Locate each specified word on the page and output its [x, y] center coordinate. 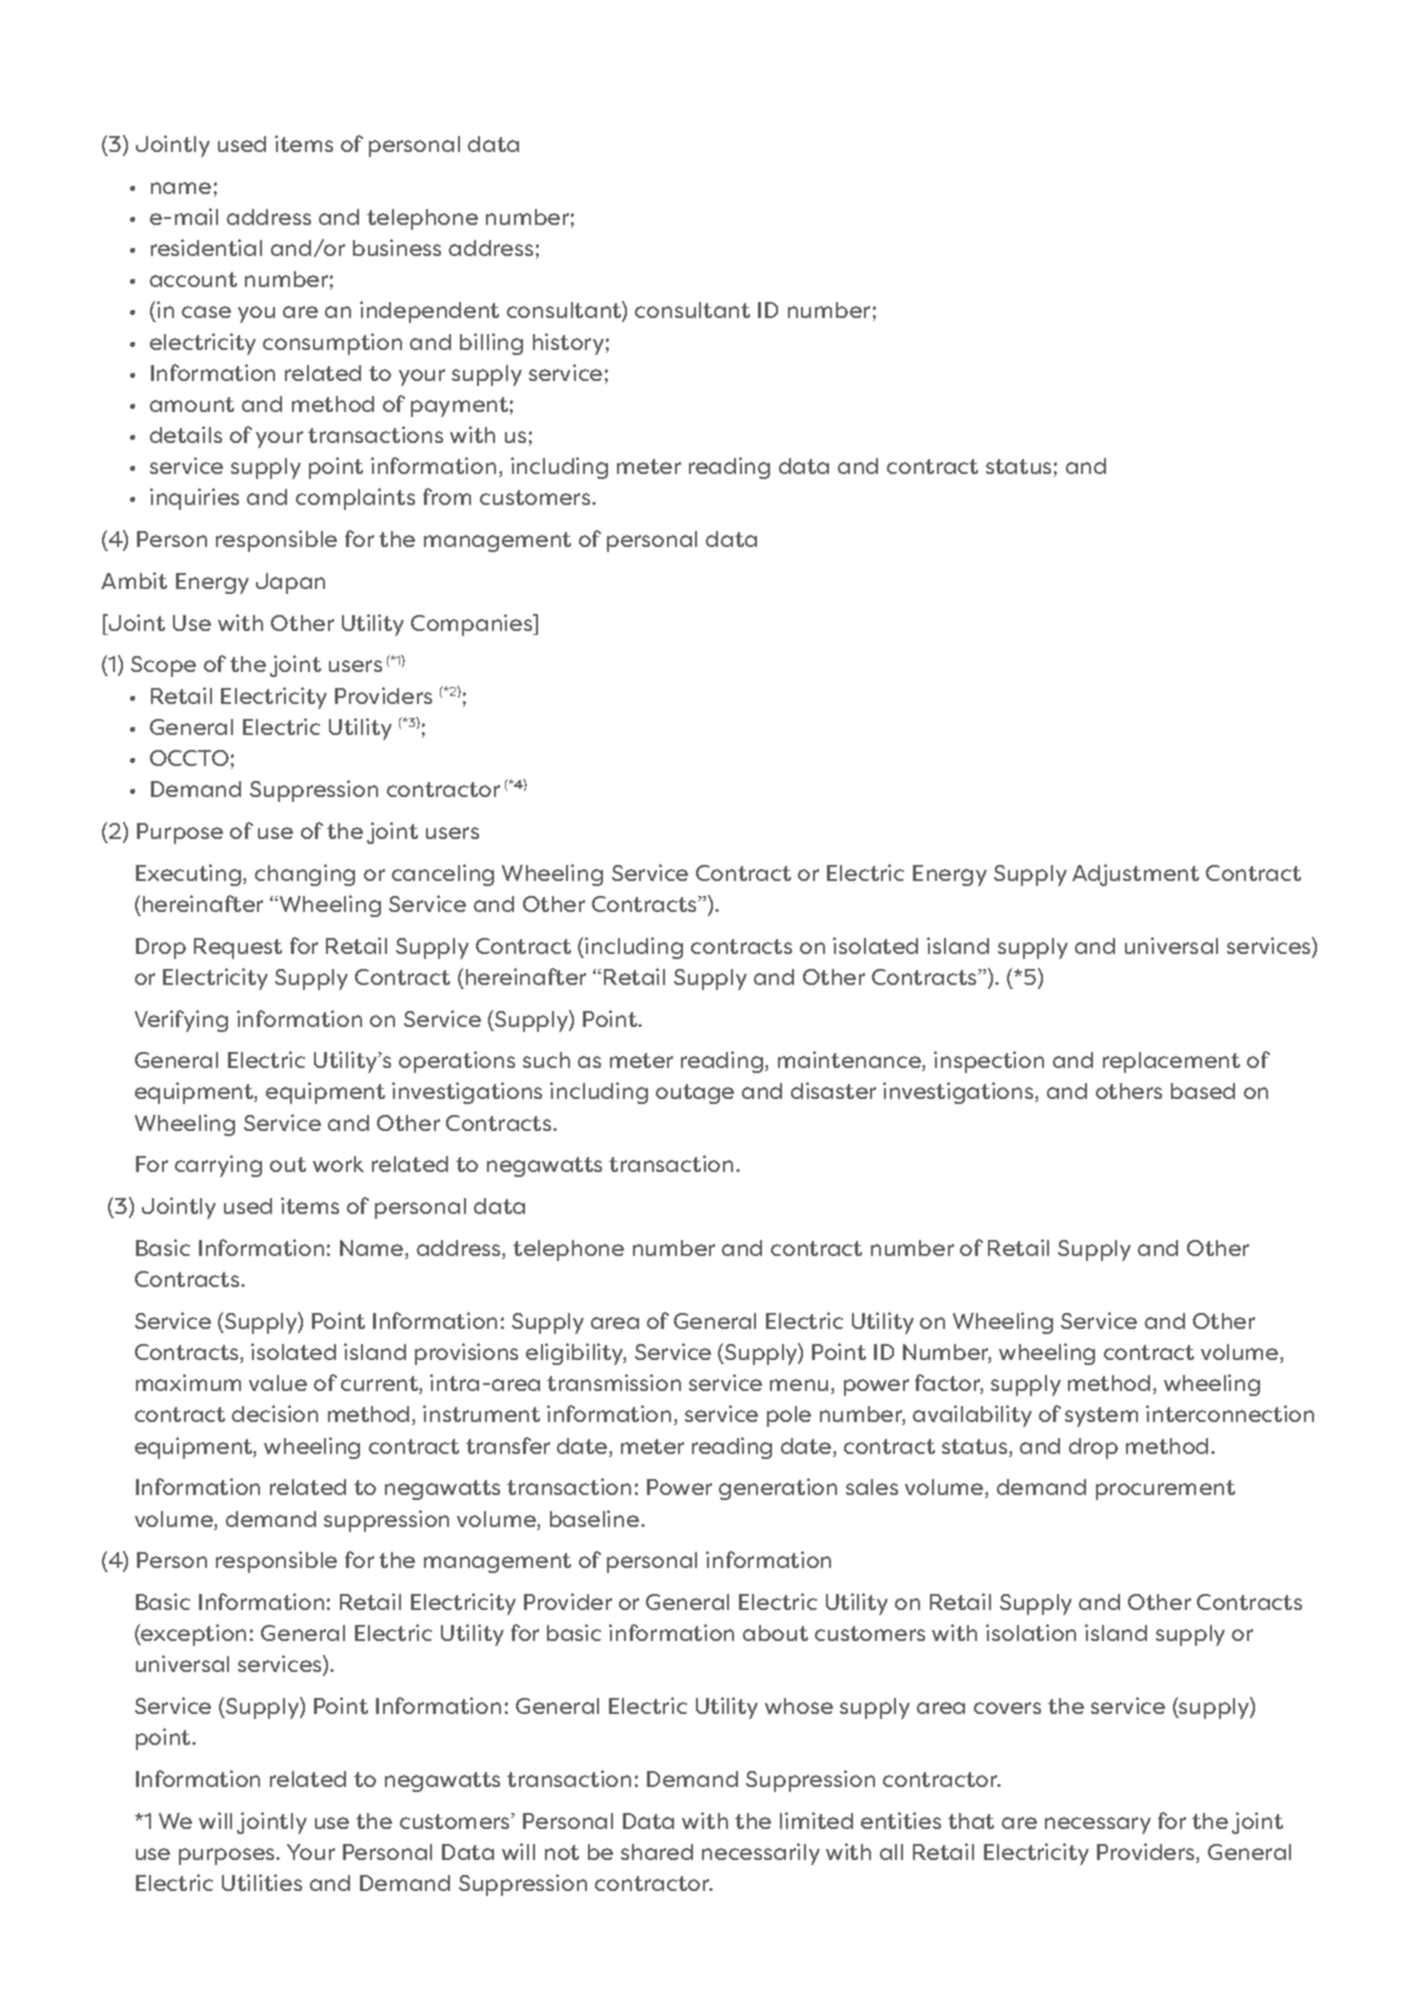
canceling [443, 875]
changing [305, 875]
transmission [614, 1382]
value [278, 1383]
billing [491, 344]
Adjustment [1135, 875]
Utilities [262, 1882]
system [1101, 1417]
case [206, 312]
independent [429, 312]
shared [657, 1852]
